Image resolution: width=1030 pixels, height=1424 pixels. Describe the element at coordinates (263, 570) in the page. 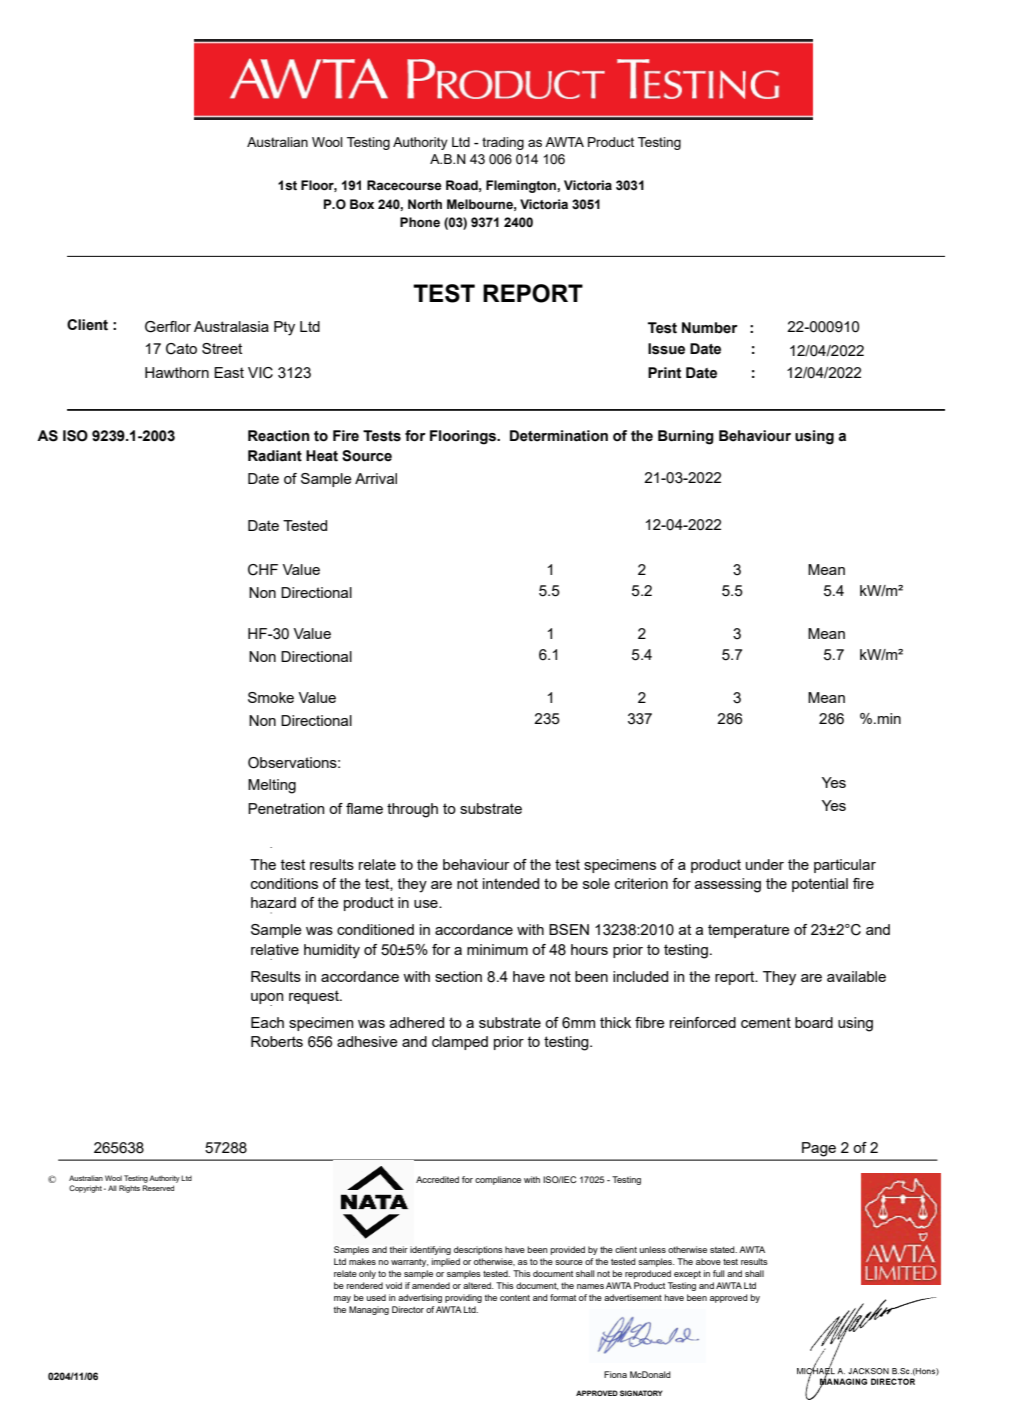

I see `CHF` at that location.
